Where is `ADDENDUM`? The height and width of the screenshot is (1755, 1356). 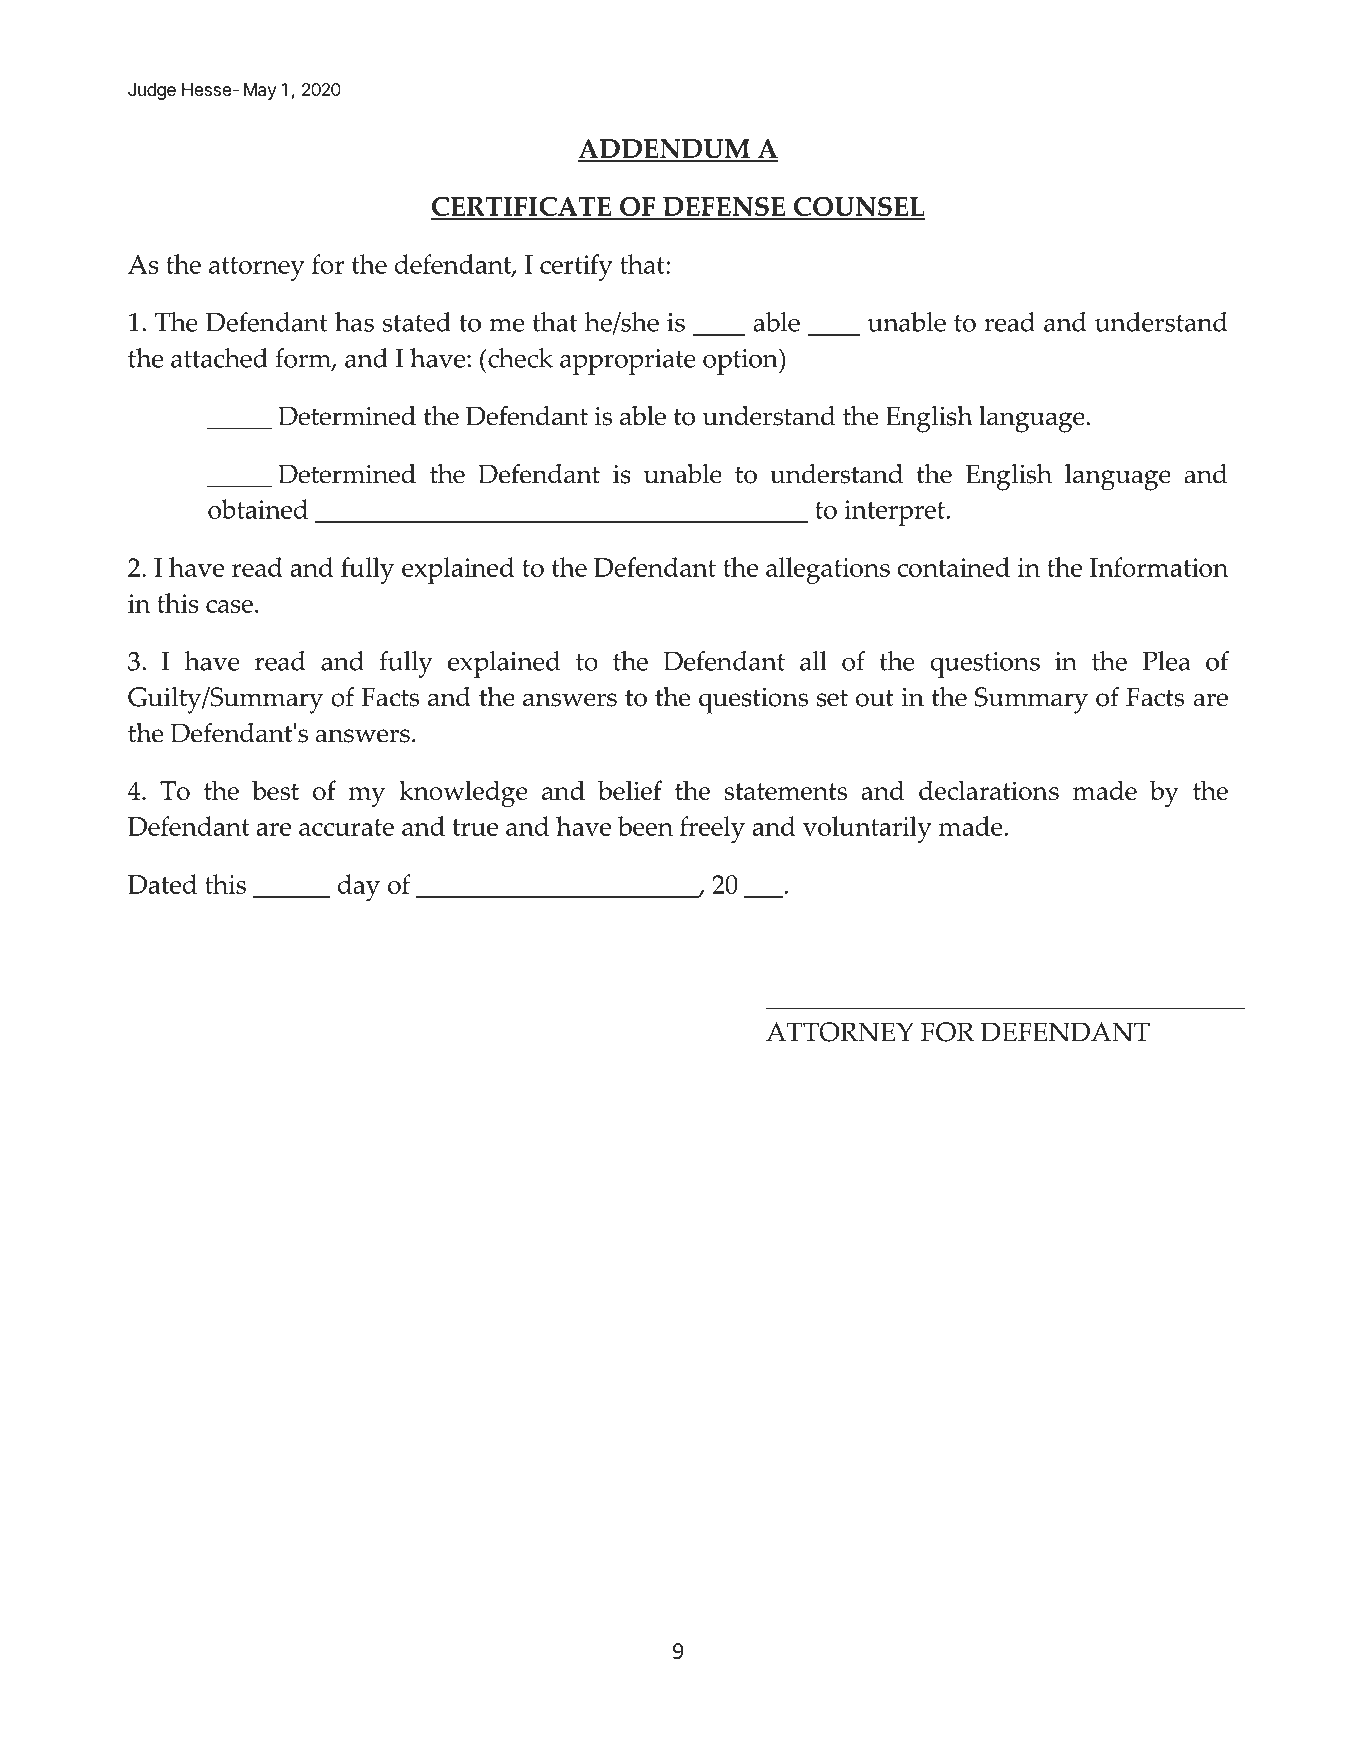
ADDENDUM is located at coordinates (665, 150).
